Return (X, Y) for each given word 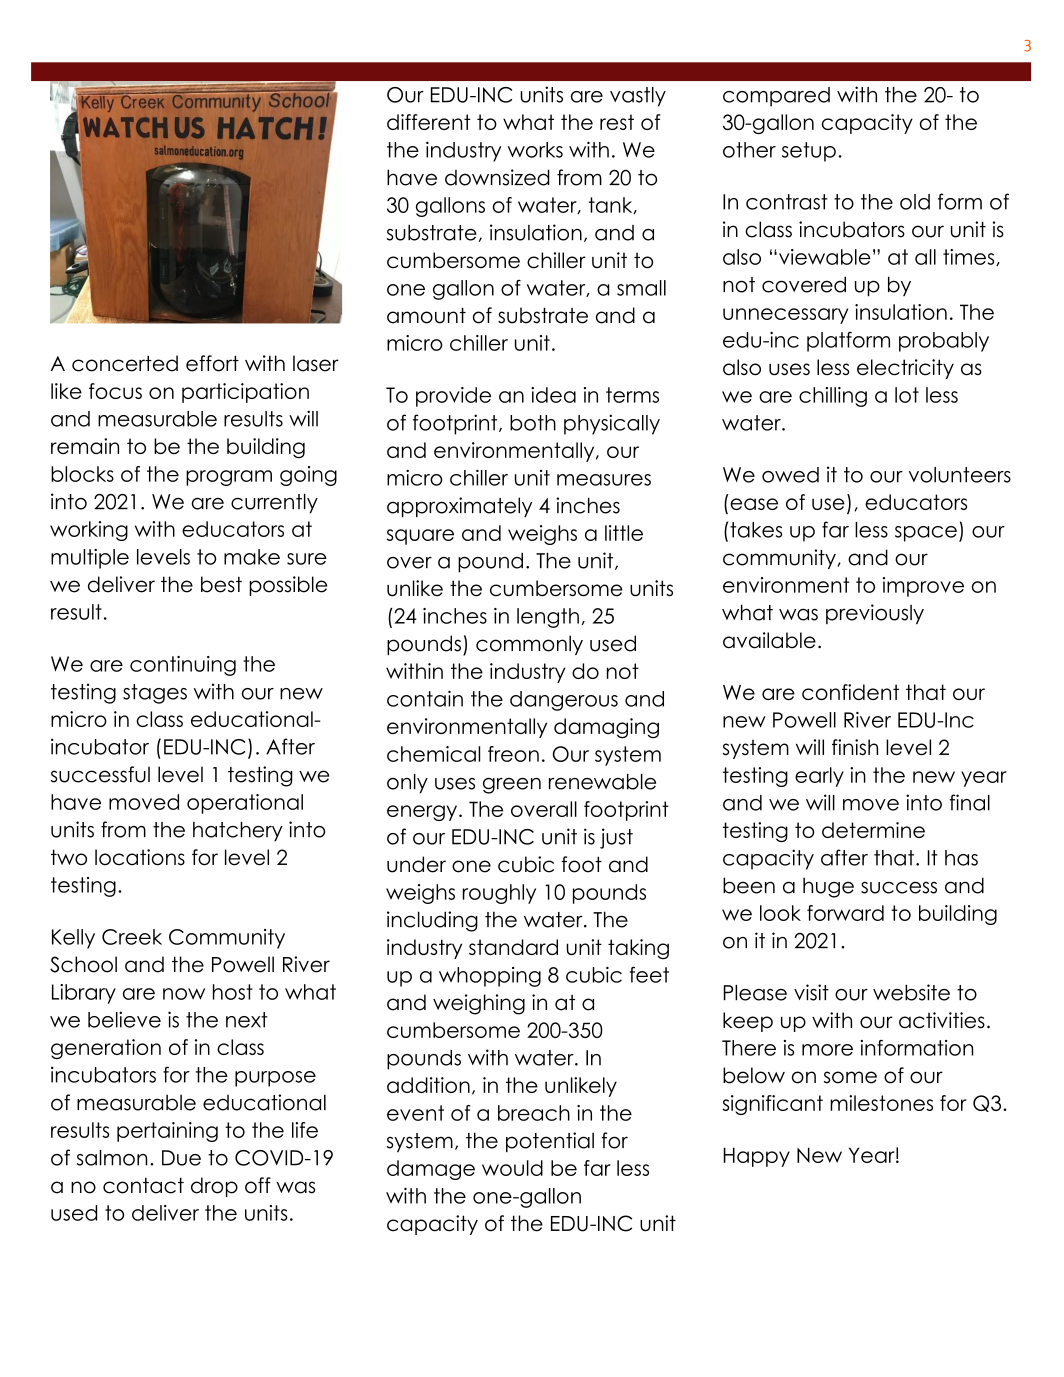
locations (140, 857)
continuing (183, 666)
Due (181, 1158)
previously (875, 614)
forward (845, 913)
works (535, 150)
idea (553, 395)
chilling (833, 397)
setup (809, 152)
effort (212, 363)
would (512, 1168)
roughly (499, 894)
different (429, 122)
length (548, 618)
